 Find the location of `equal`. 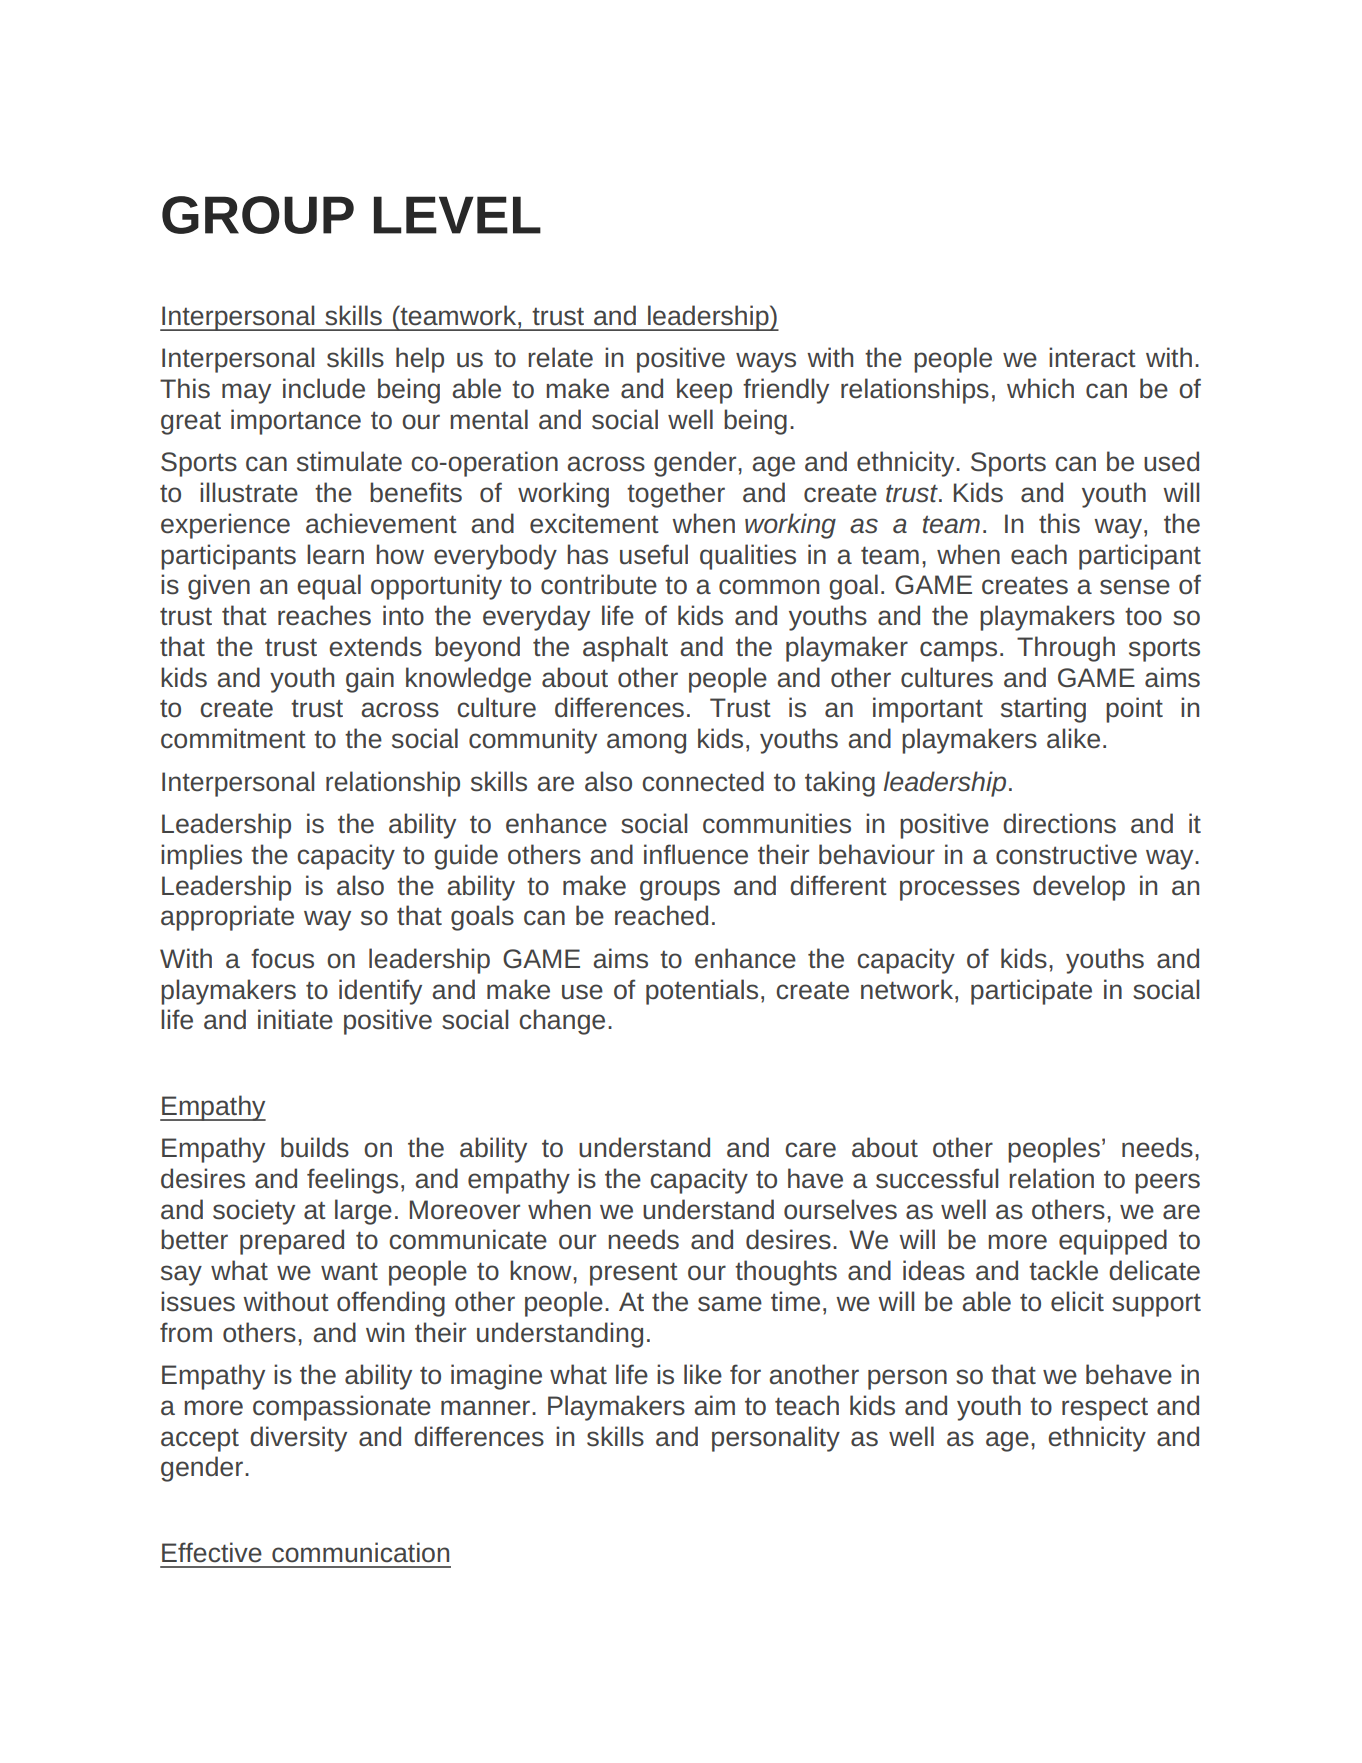

equal is located at coordinates (329, 587).
